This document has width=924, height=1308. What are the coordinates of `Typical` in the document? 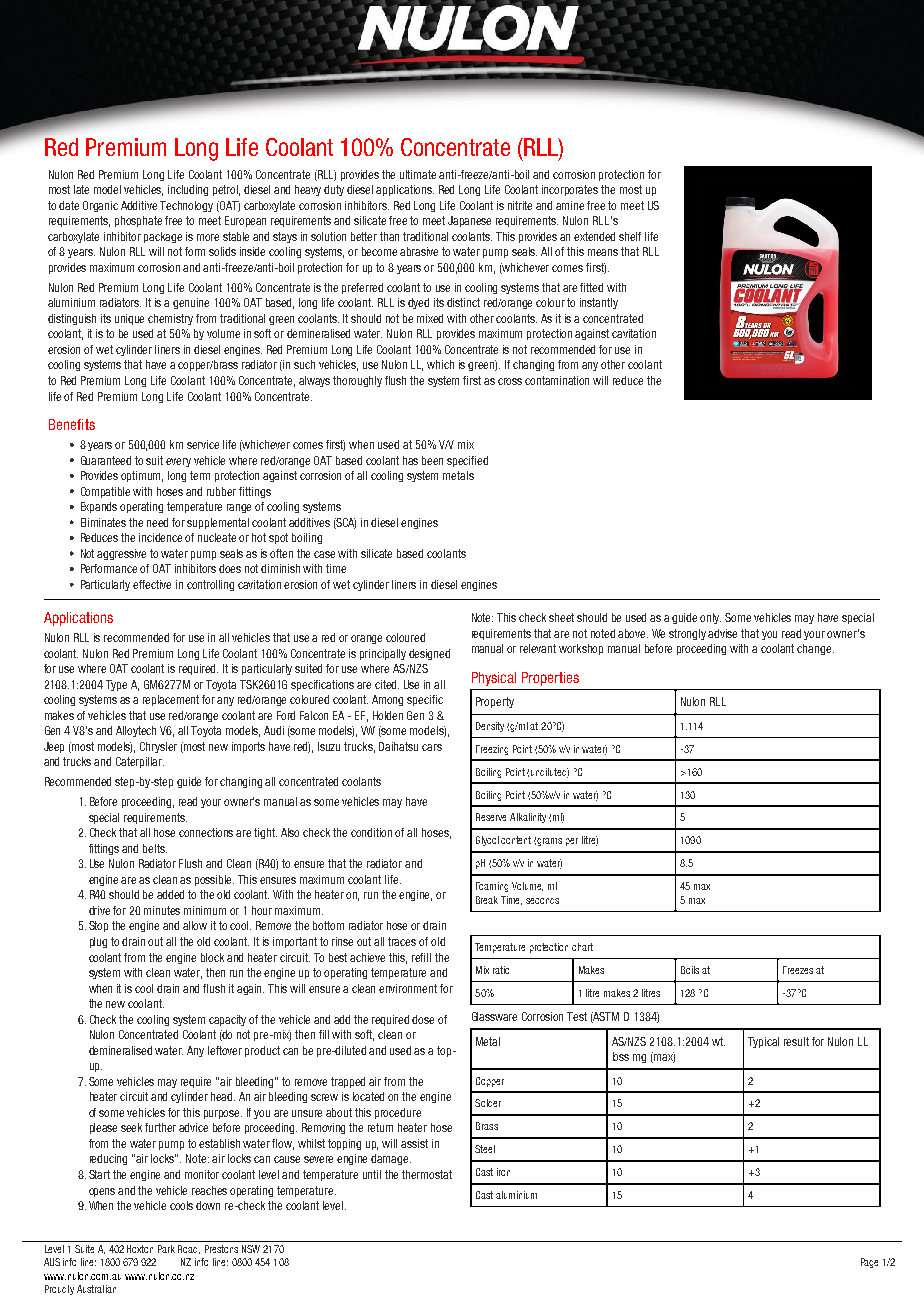 It's located at (763, 1042).
